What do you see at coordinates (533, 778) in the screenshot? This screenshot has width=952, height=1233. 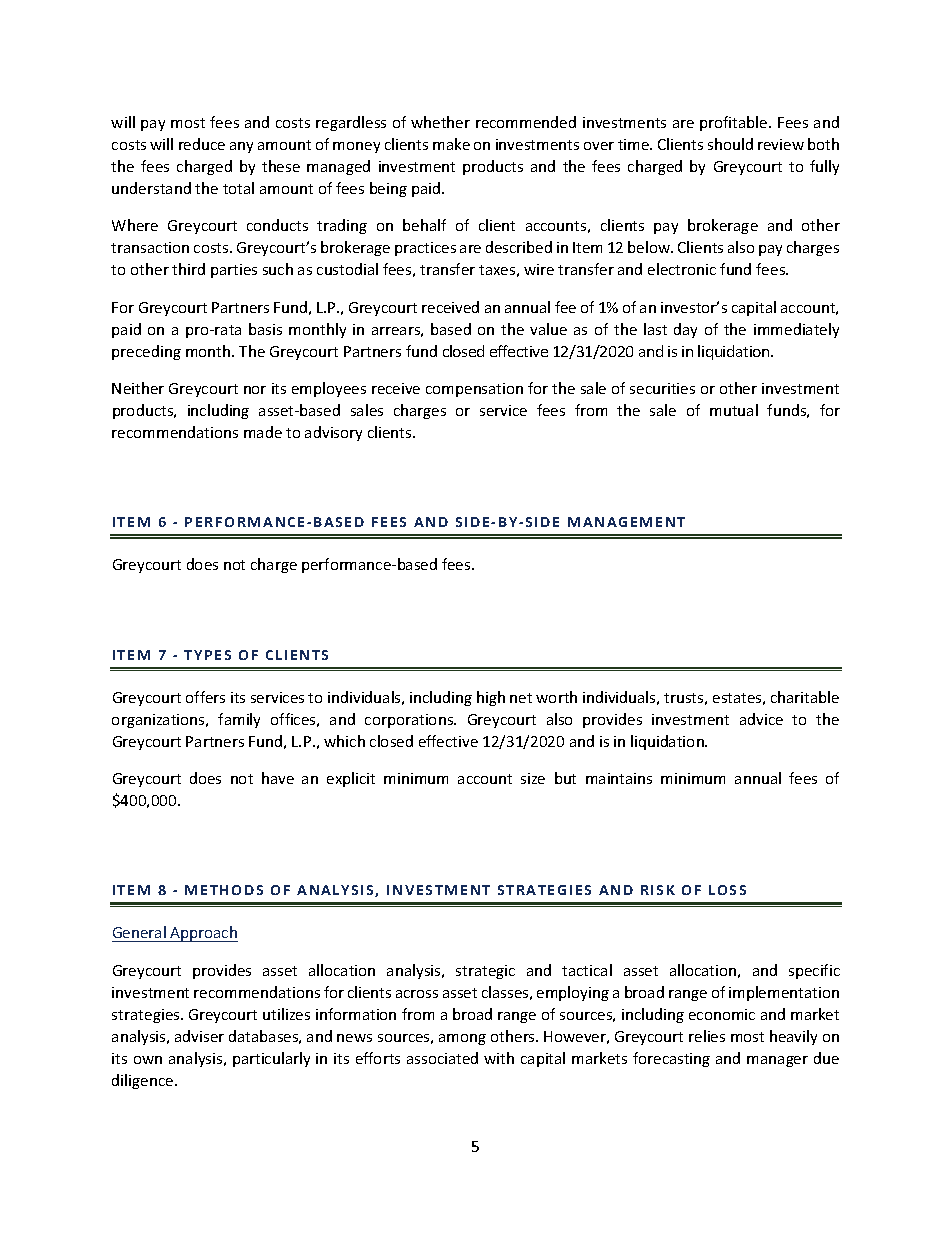 I see `size` at bounding box center [533, 778].
